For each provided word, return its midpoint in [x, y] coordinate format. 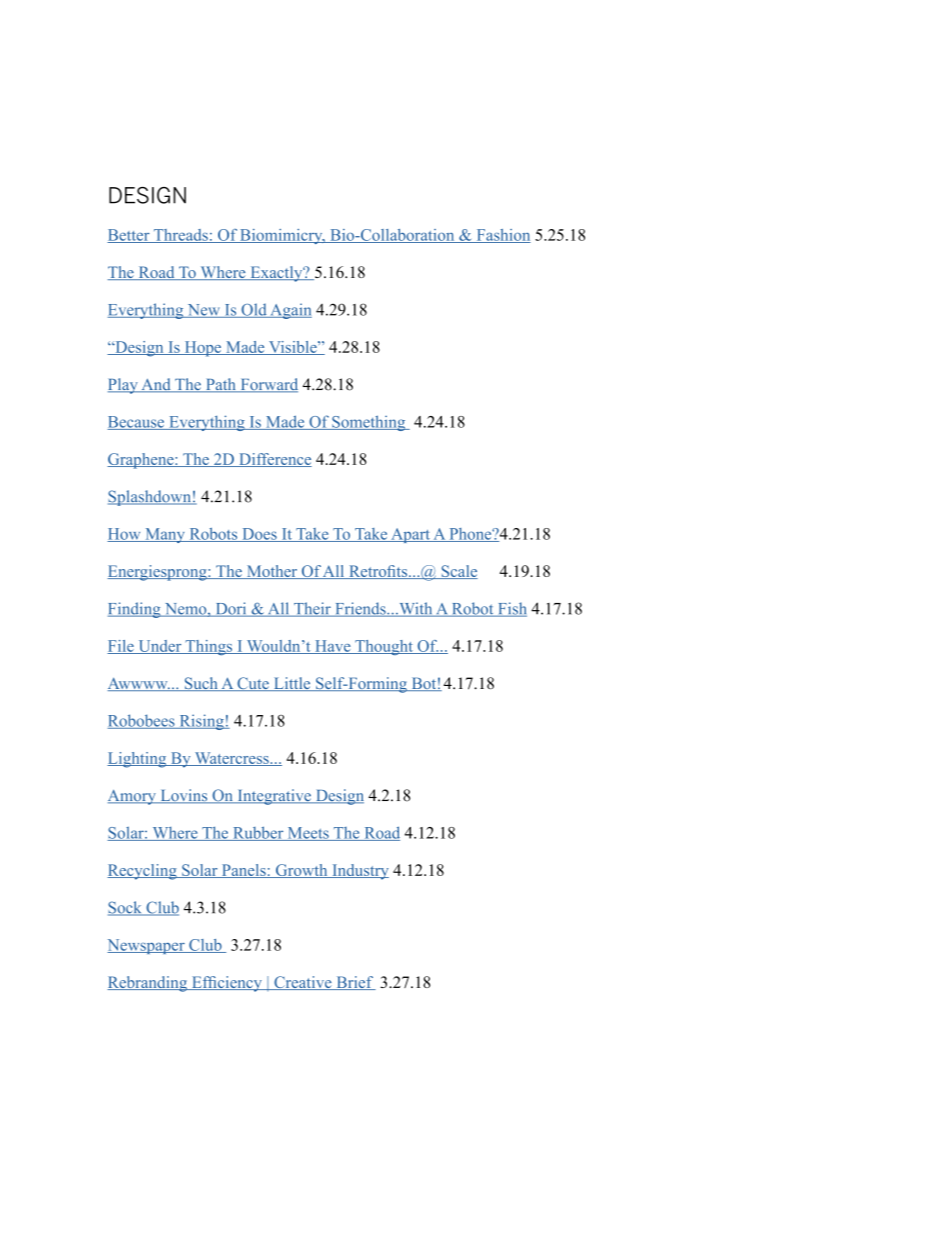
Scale [458, 572]
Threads [180, 236]
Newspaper [147, 946]
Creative [303, 983]
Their [312, 609]
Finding [135, 610]
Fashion [502, 236]
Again [290, 311]
